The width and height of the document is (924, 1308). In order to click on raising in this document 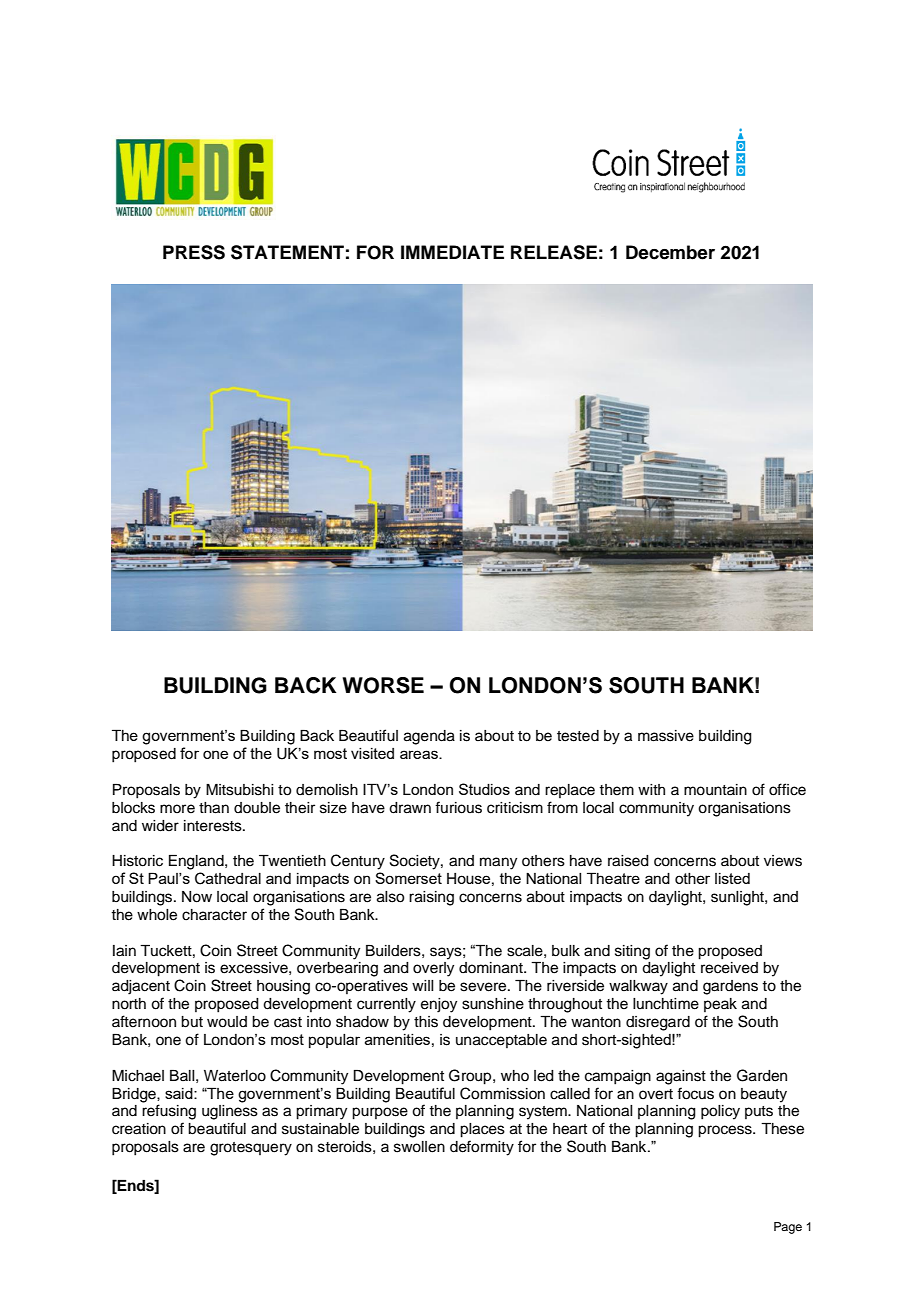, I will do `click(431, 898)`.
